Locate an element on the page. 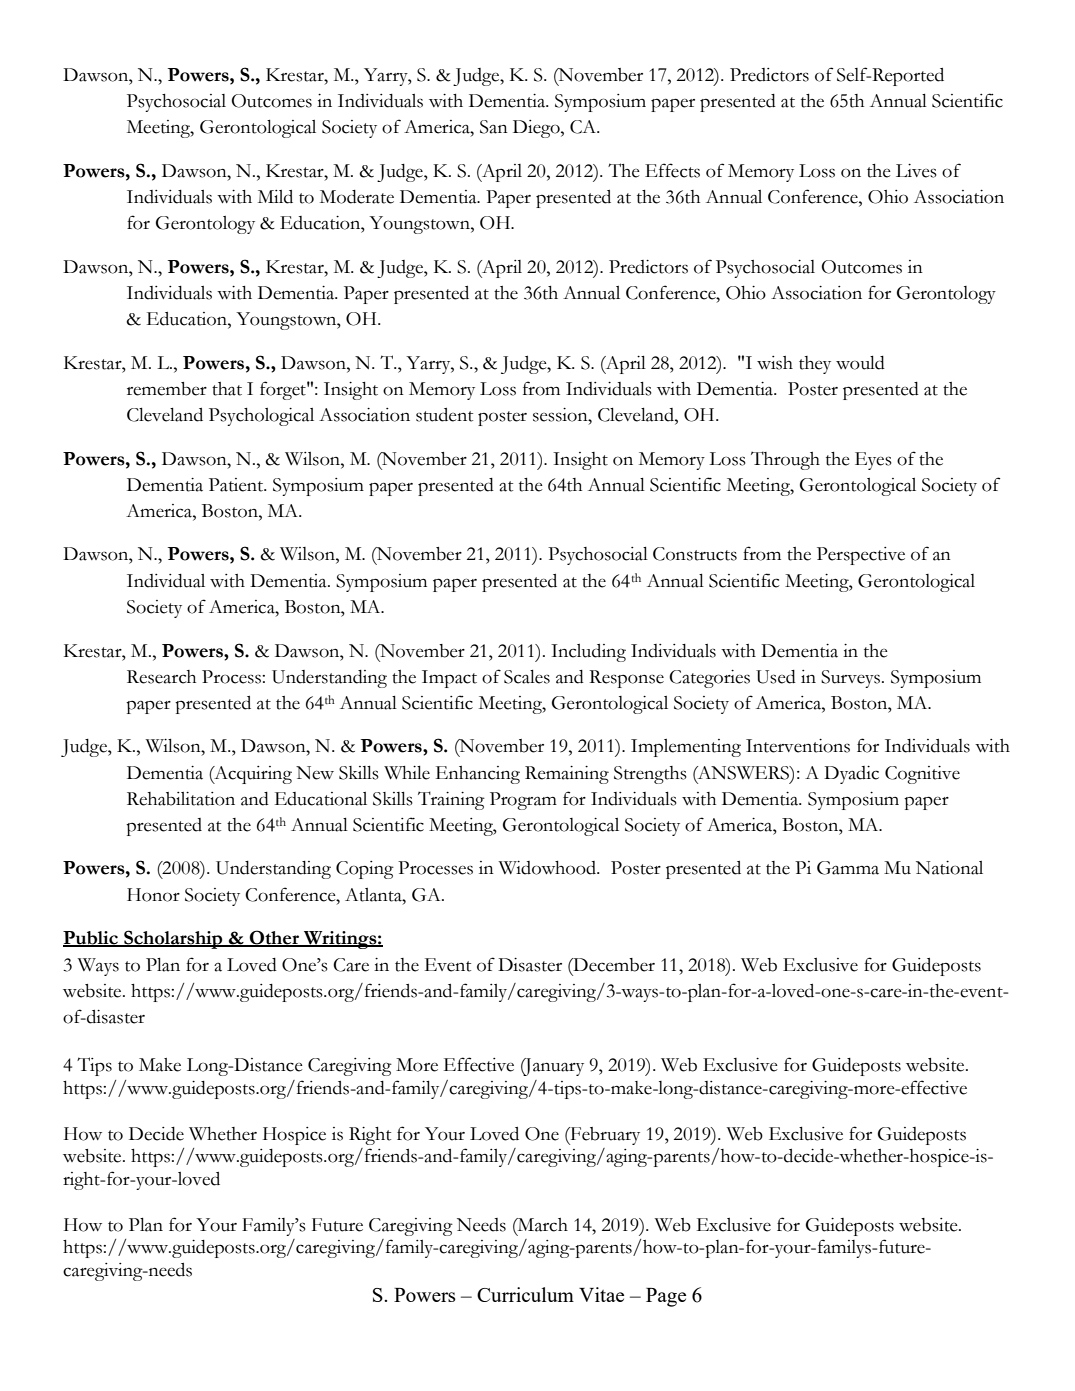 The image size is (1075, 1391). Research is located at coordinates (161, 677).
